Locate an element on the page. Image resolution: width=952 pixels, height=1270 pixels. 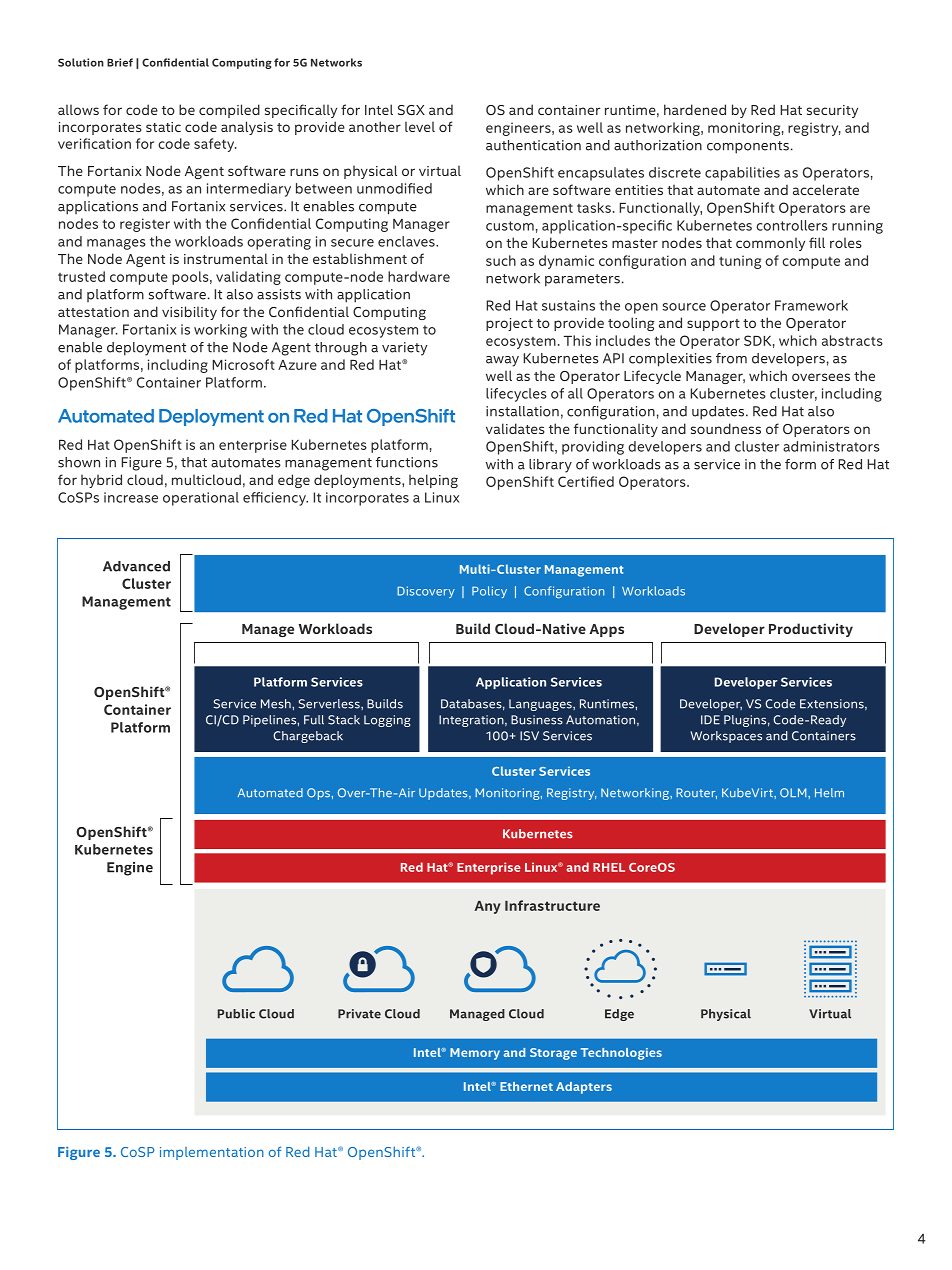
static is located at coordinates (163, 127).
